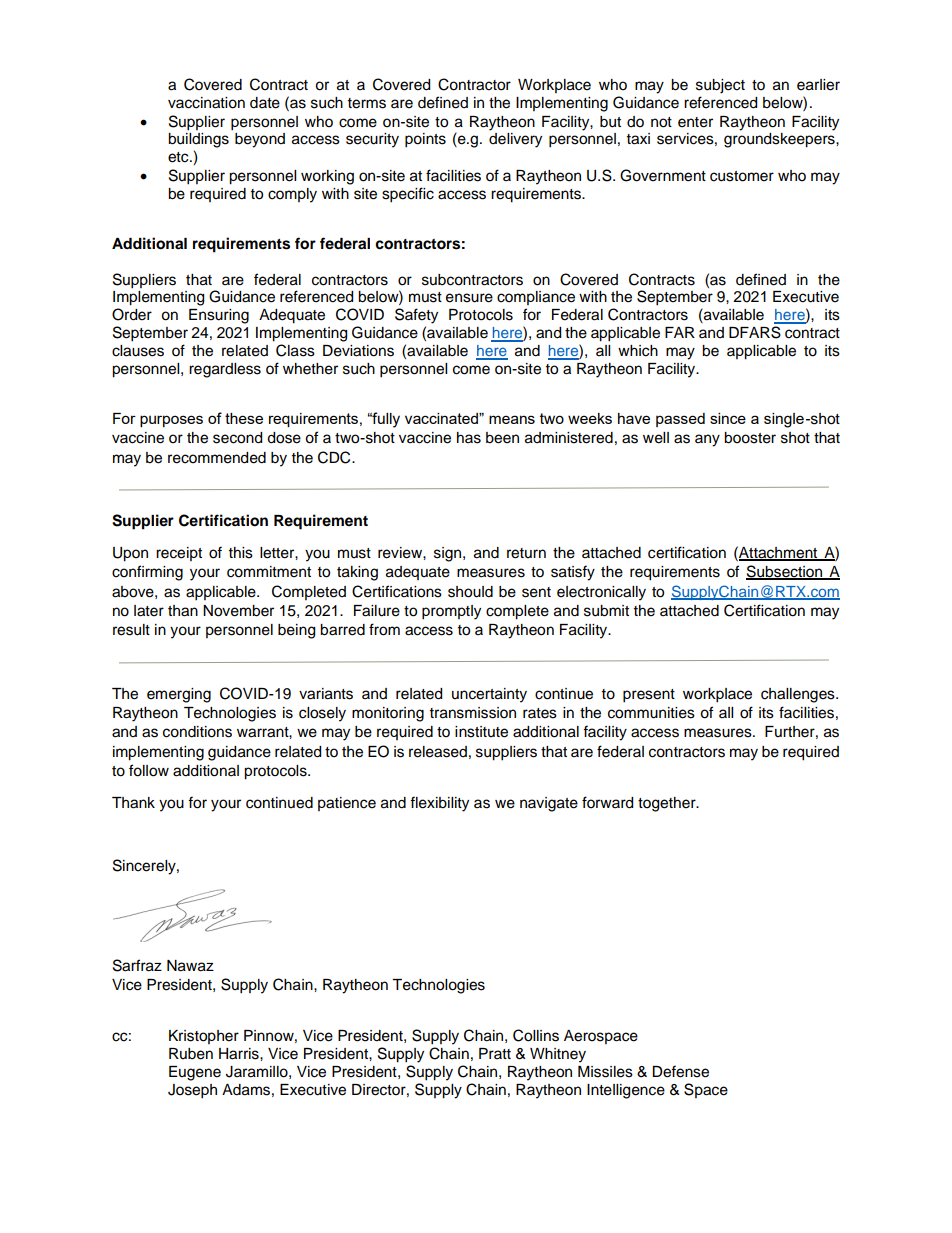 This page has height=1233, width=952. Describe the element at coordinates (206, 103) in the page. I see `vaccination` at that location.
